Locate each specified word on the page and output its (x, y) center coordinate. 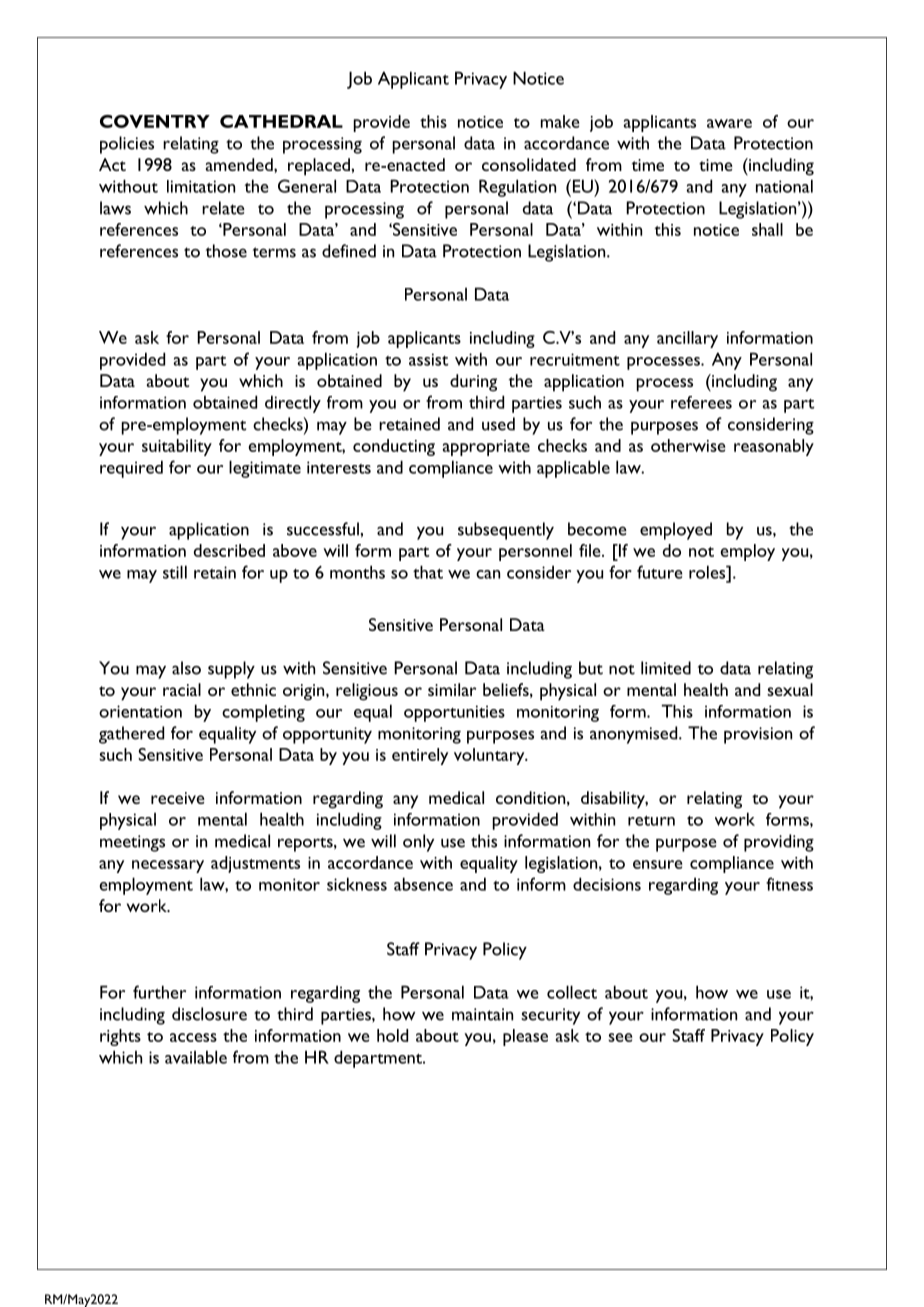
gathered (131, 735)
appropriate (486, 448)
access (193, 1037)
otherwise (688, 445)
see (620, 1037)
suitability (177, 447)
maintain (482, 1014)
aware (729, 123)
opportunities (454, 713)
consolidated (529, 164)
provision (758, 735)
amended (240, 164)
